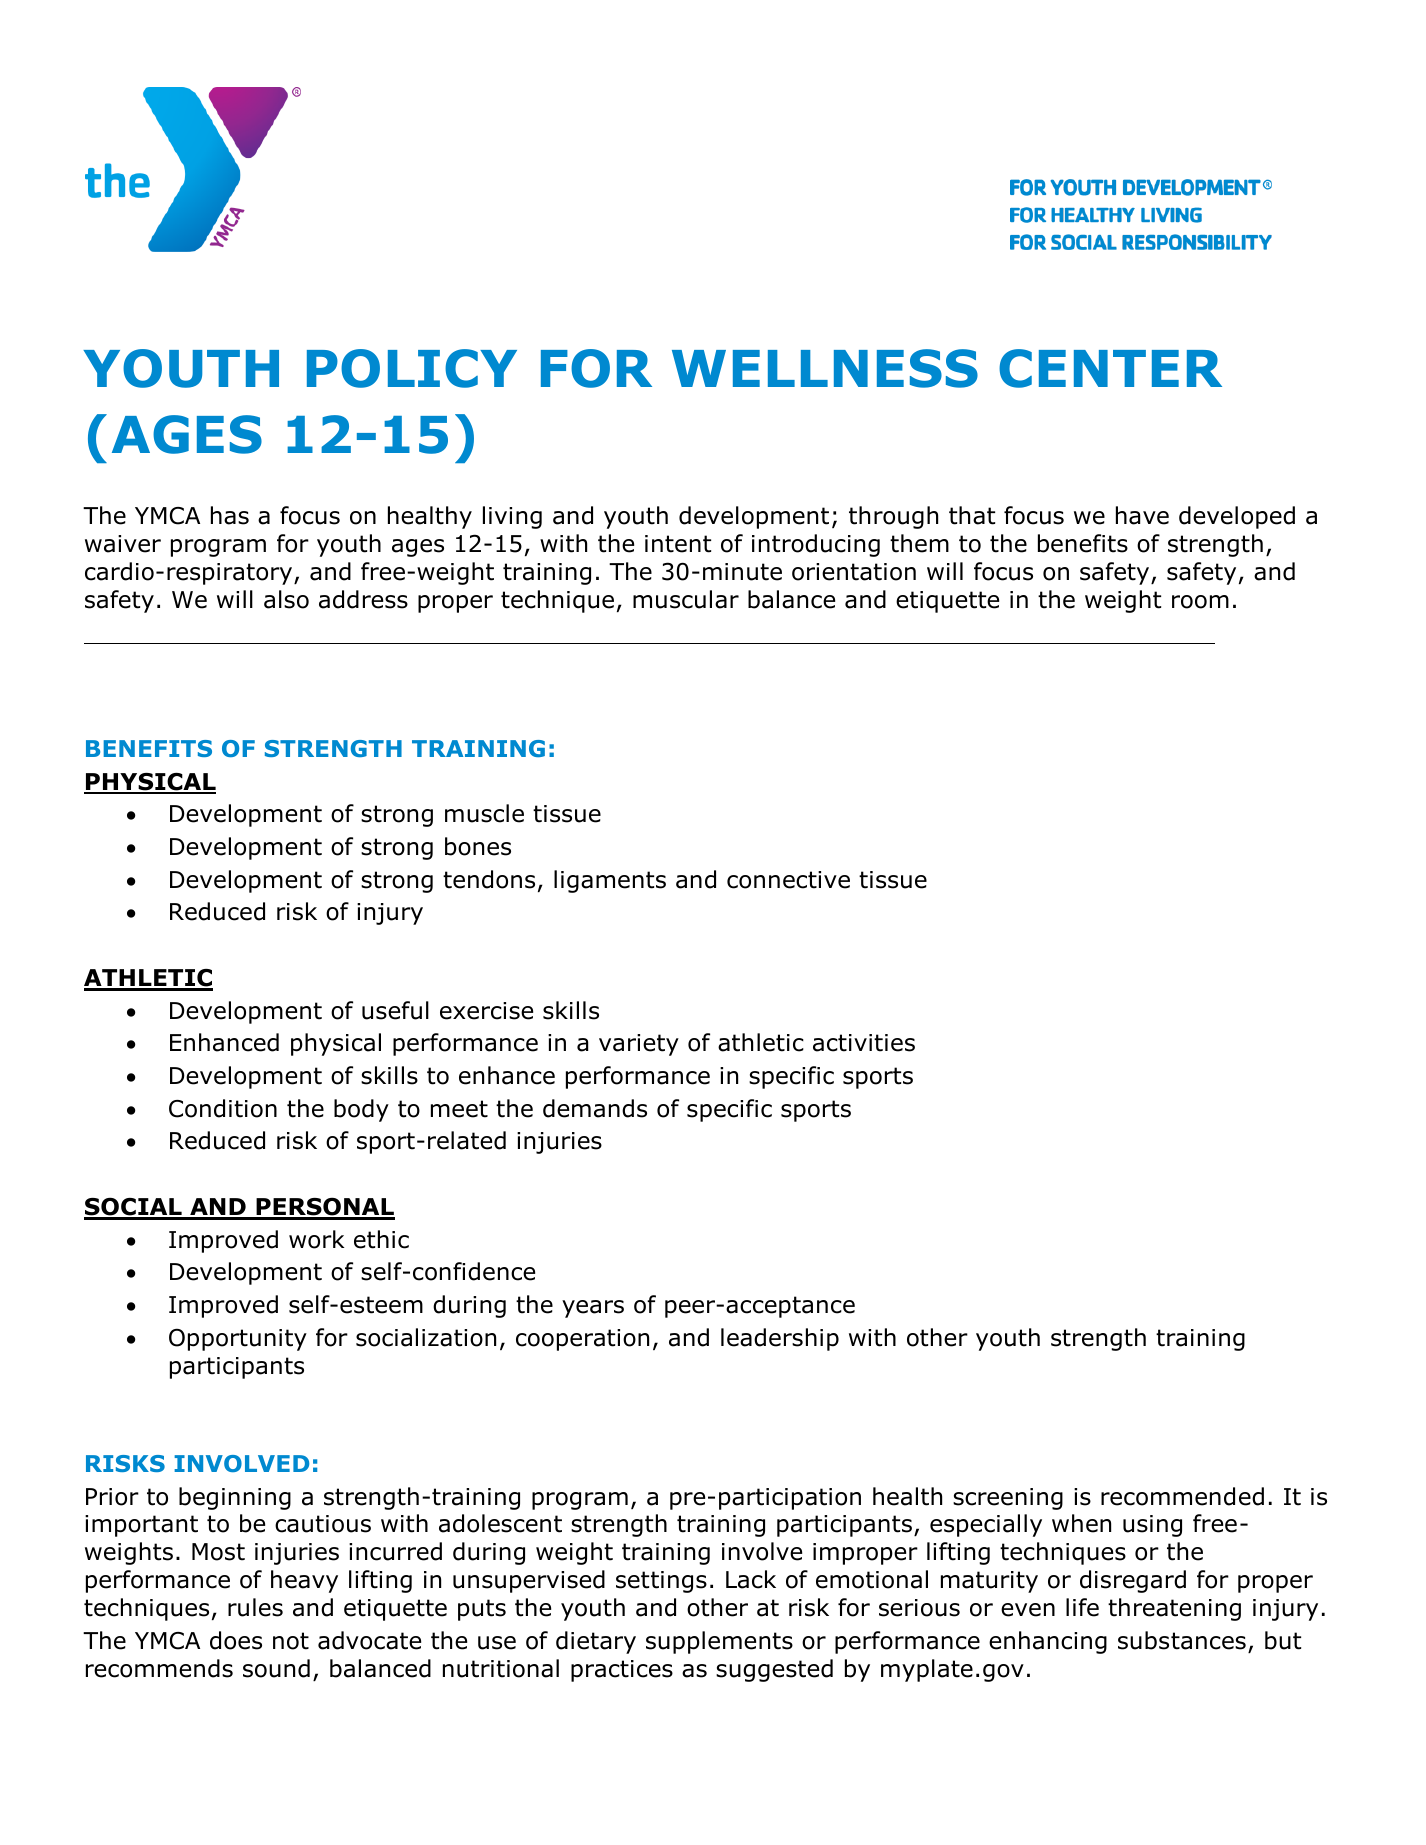  I want to click on muscular, so click(686, 599).
